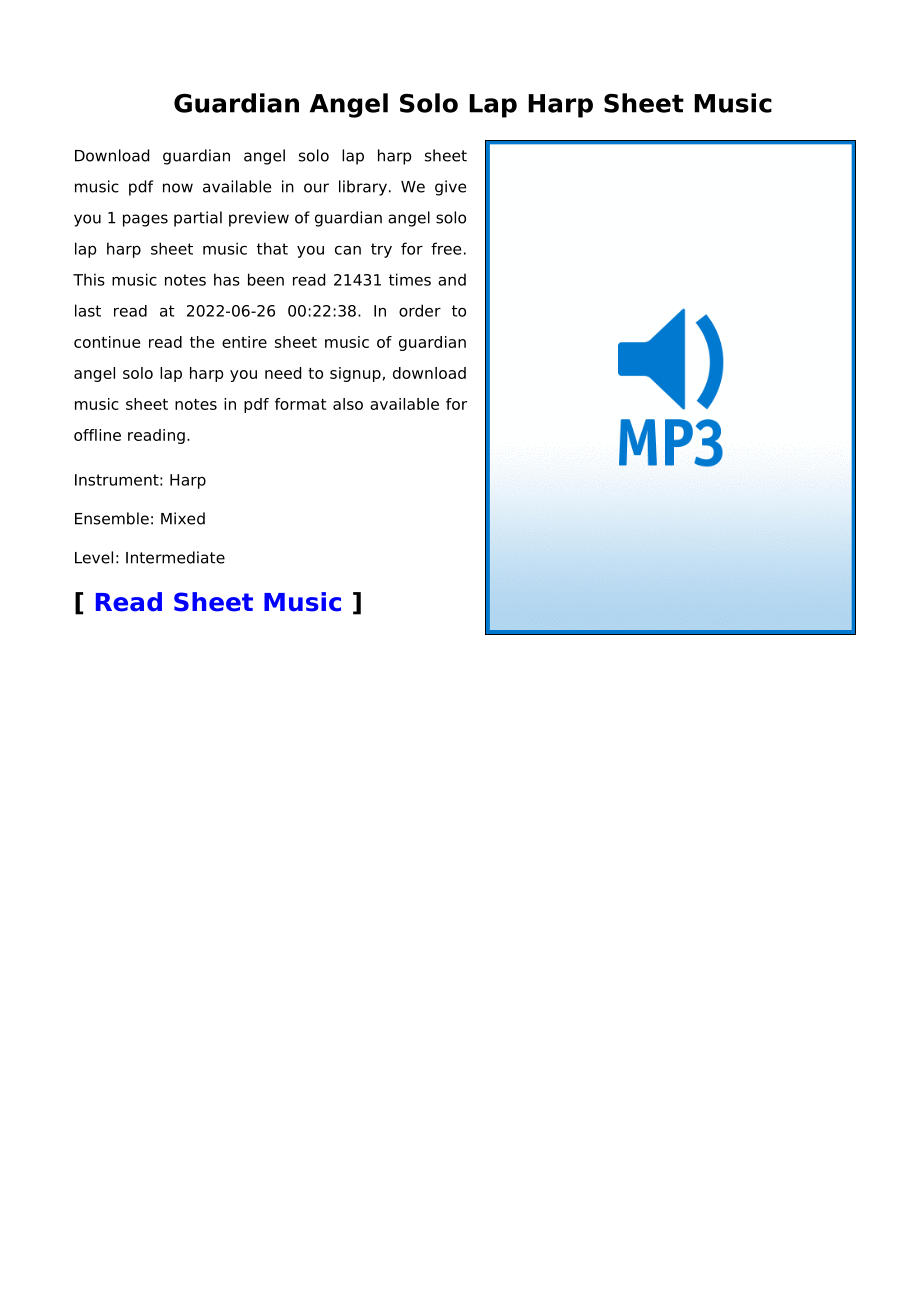  Describe the element at coordinates (348, 404) in the document. I see `also` at that location.
